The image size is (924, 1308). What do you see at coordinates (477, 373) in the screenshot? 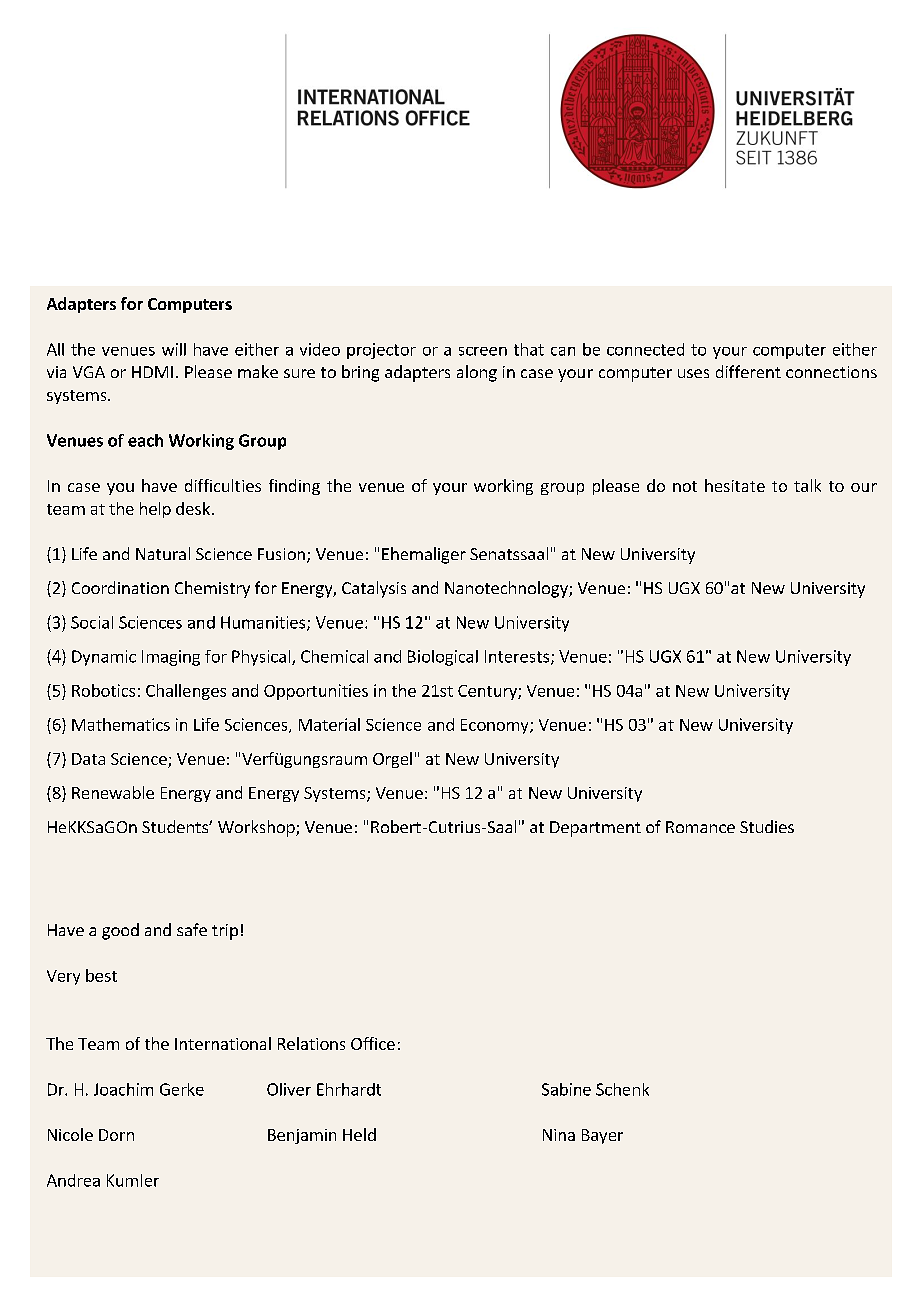
I see `along` at bounding box center [477, 373].
